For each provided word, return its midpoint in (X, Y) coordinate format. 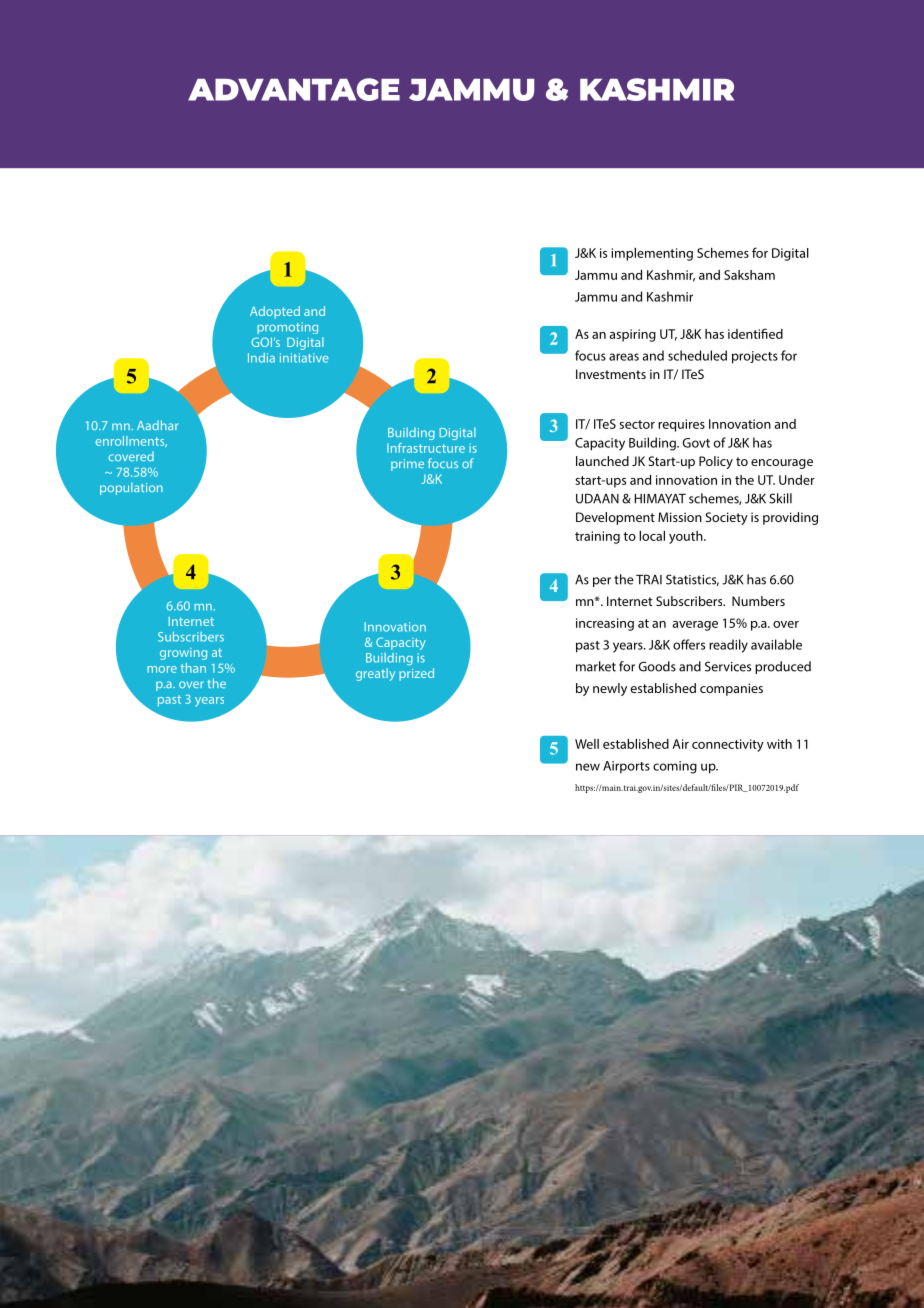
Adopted (275, 312)
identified (755, 333)
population (131, 488)
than (193, 668)
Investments (611, 374)
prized (416, 674)
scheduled (697, 355)
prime (407, 465)
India (261, 358)
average (695, 626)
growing (183, 654)
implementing (652, 254)
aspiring (633, 335)
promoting (287, 328)
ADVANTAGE (294, 89)
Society (726, 518)
